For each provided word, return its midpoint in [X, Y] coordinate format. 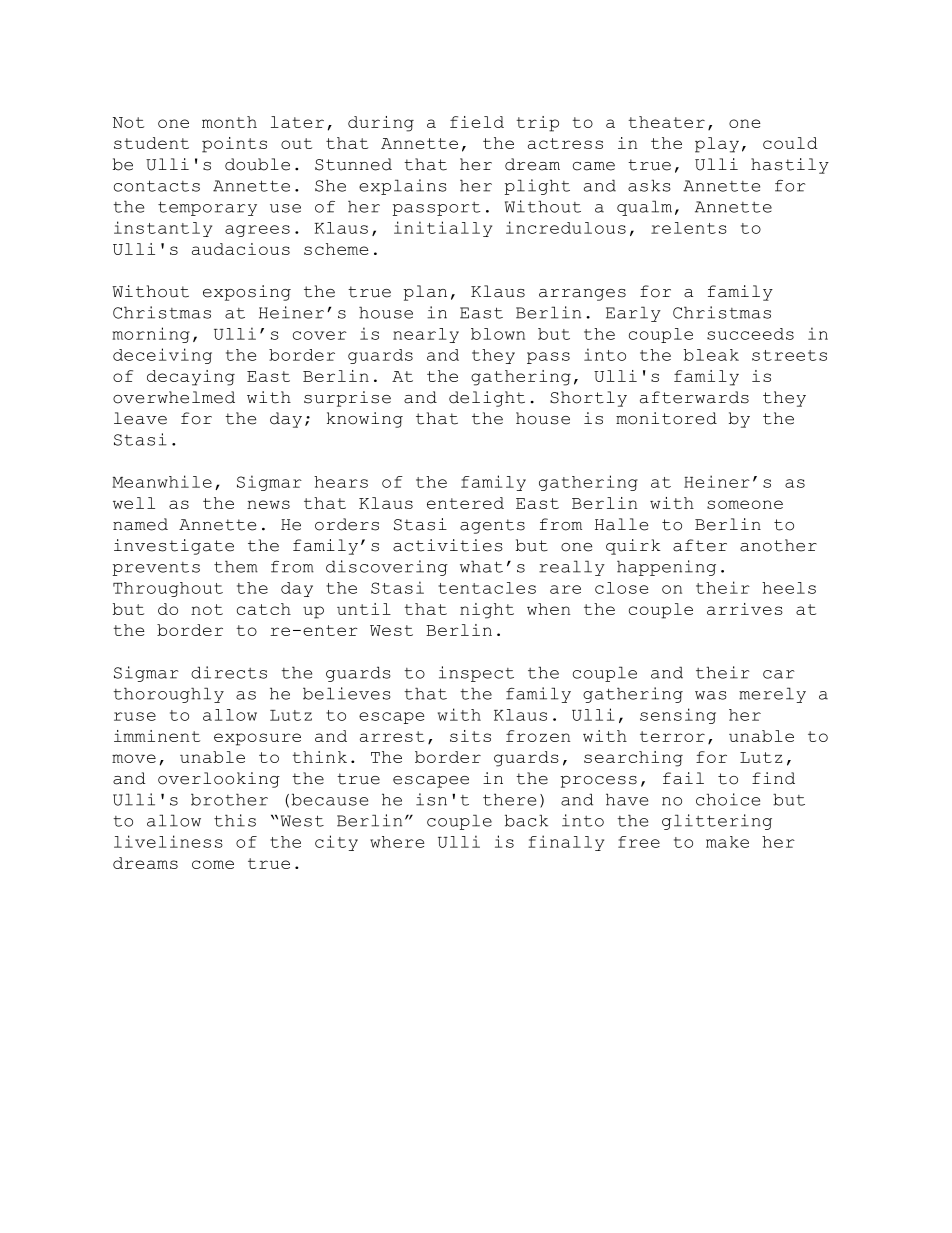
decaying [191, 378]
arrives [745, 609]
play [717, 145]
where [397, 842]
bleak [711, 355]
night [487, 611]
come [213, 864]
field [477, 122]
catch [264, 609]
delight [487, 399]
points [234, 145]
